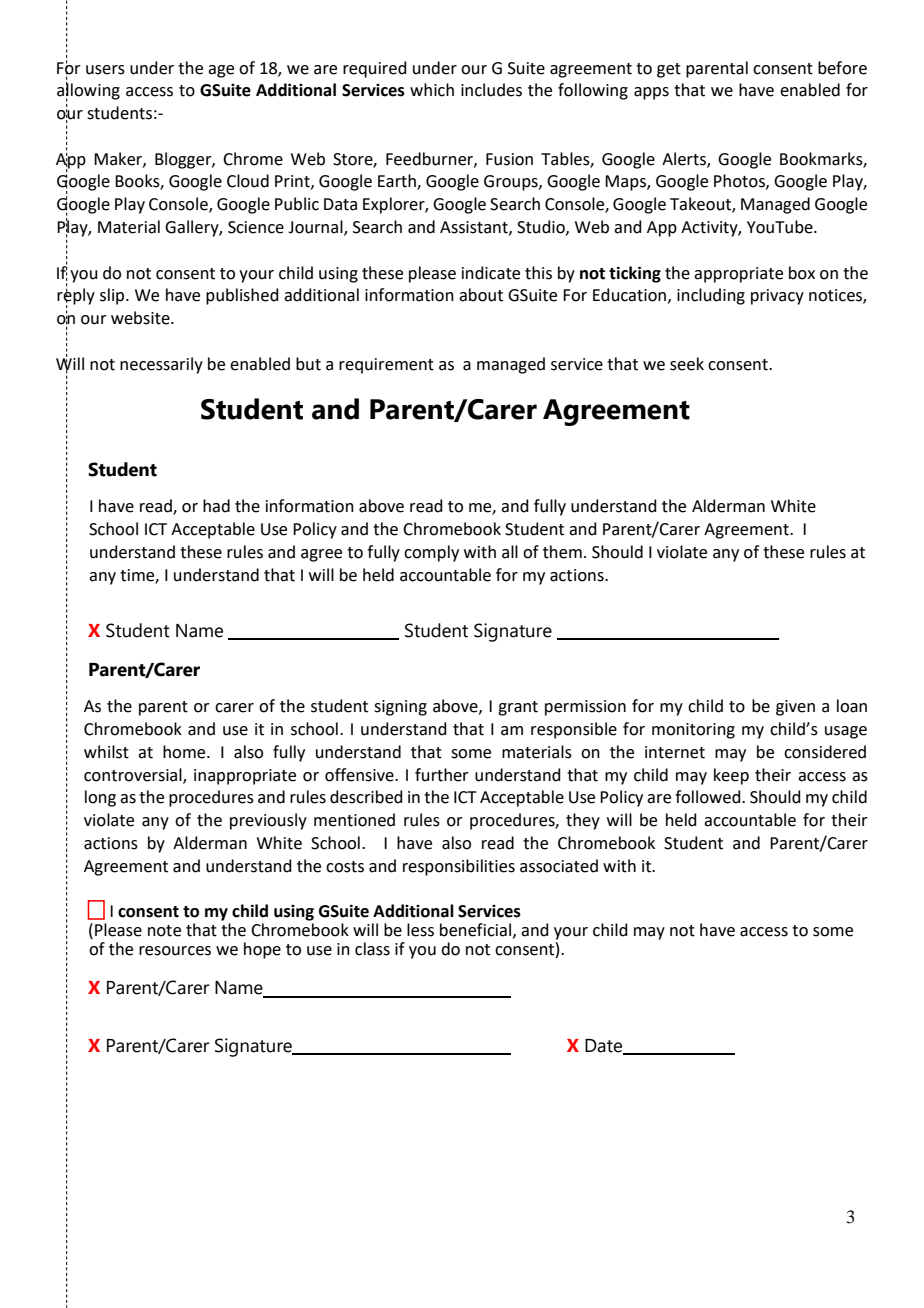  What do you see at coordinates (491, 90) in the image?
I see `includes` at bounding box center [491, 90].
